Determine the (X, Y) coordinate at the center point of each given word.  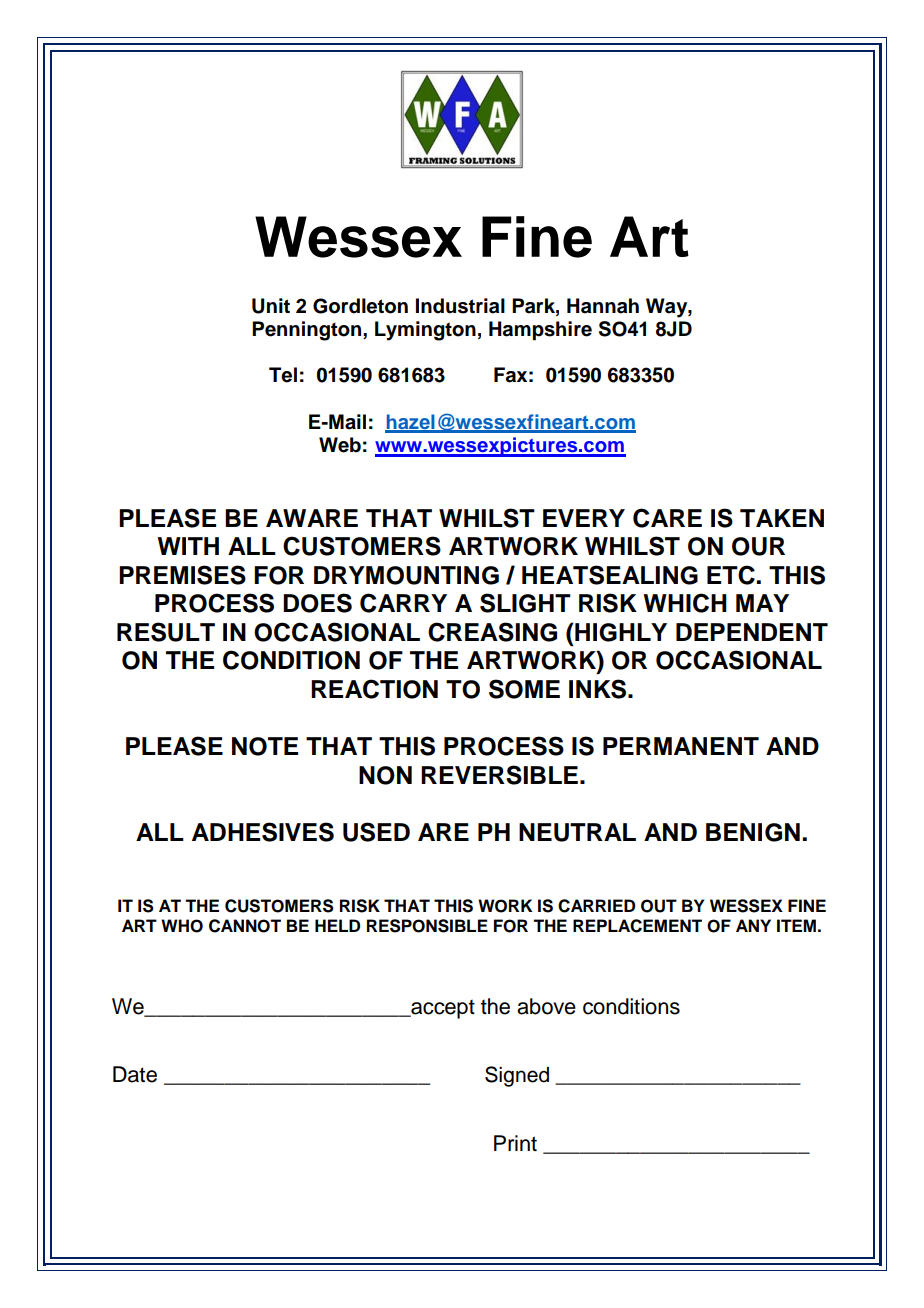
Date (135, 1074)
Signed (517, 1076)
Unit (271, 306)
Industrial (460, 306)
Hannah (603, 306)
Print (515, 1143)
